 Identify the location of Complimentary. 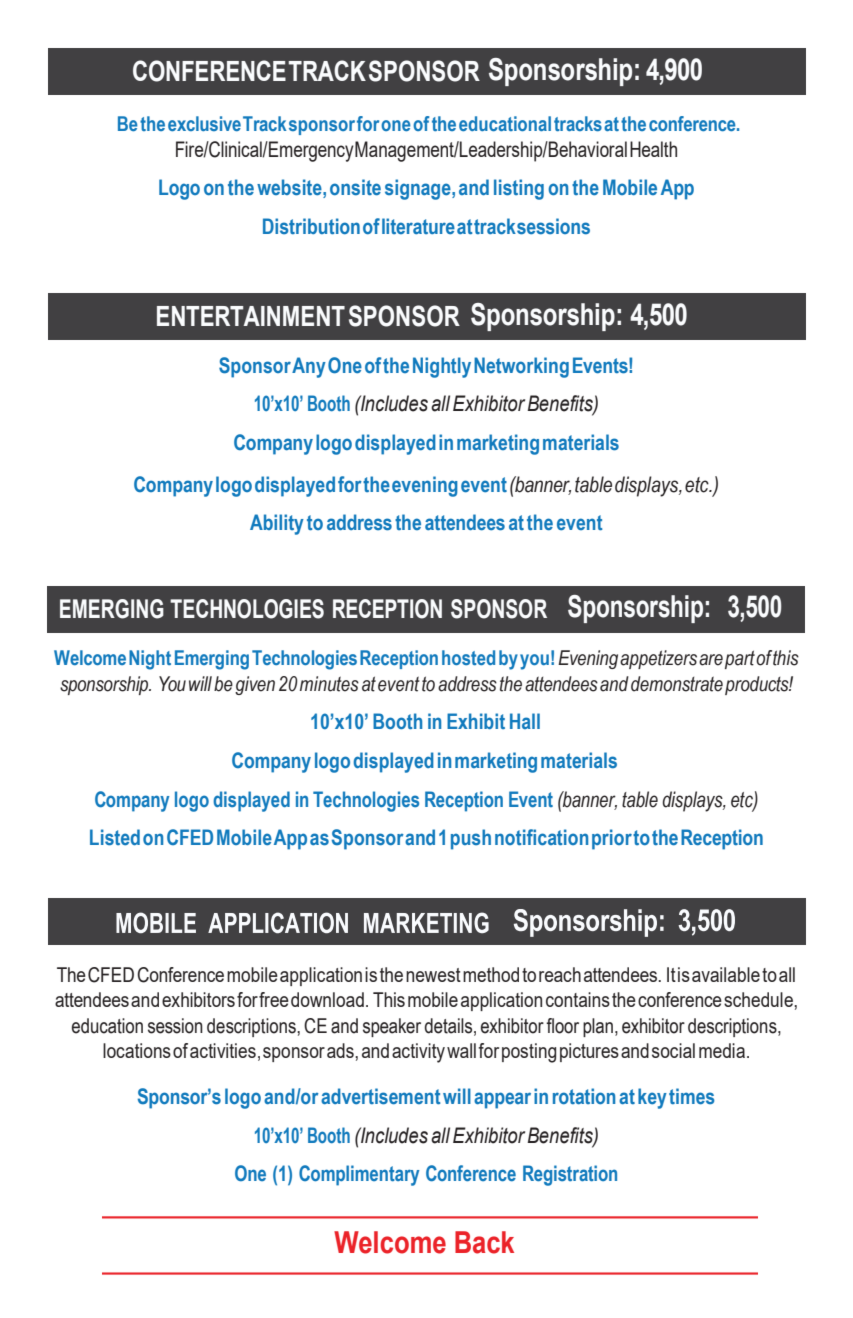
(359, 1175).
